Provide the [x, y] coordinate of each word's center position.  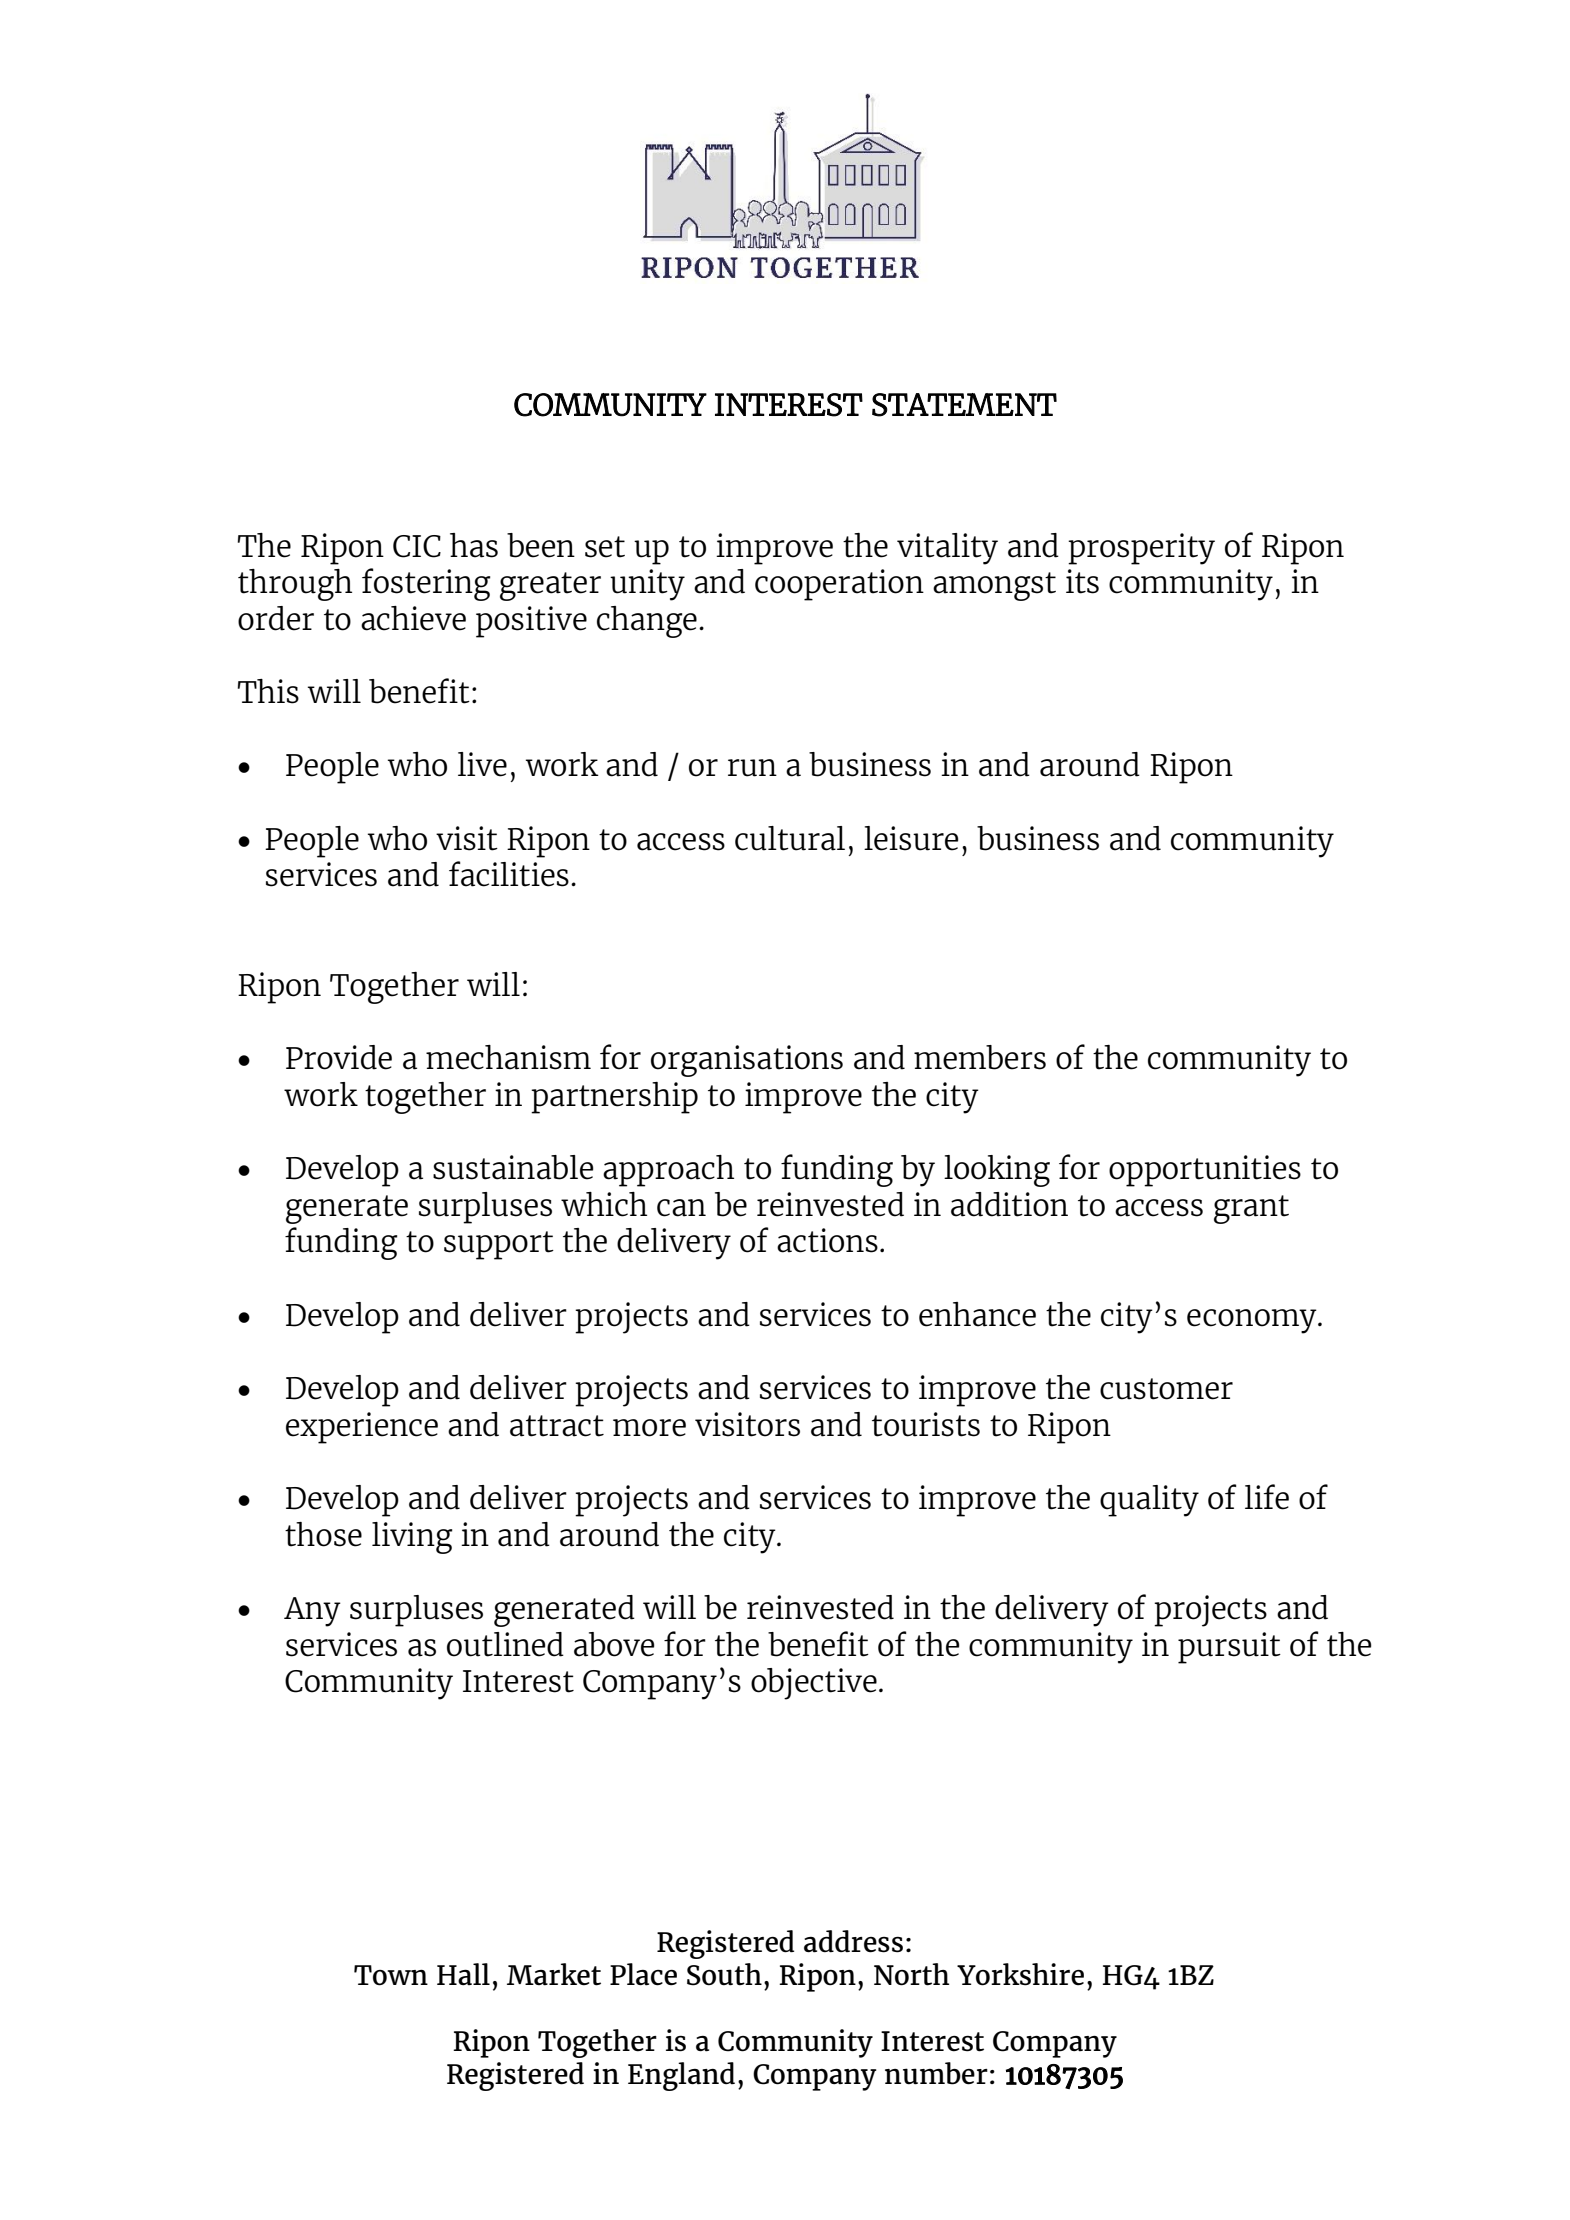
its [1082, 581]
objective [814, 1684]
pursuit [1229, 1648]
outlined [505, 1644]
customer [1166, 1389]
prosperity [1141, 549]
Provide [339, 1057]
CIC [417, 546]
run [752, 768]
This [268, 691]
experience [362, 1428]
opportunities [1205, 1171]
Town [391, 1975]
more [649, 1428]
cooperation [839, 585]
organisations [747, 1061]
